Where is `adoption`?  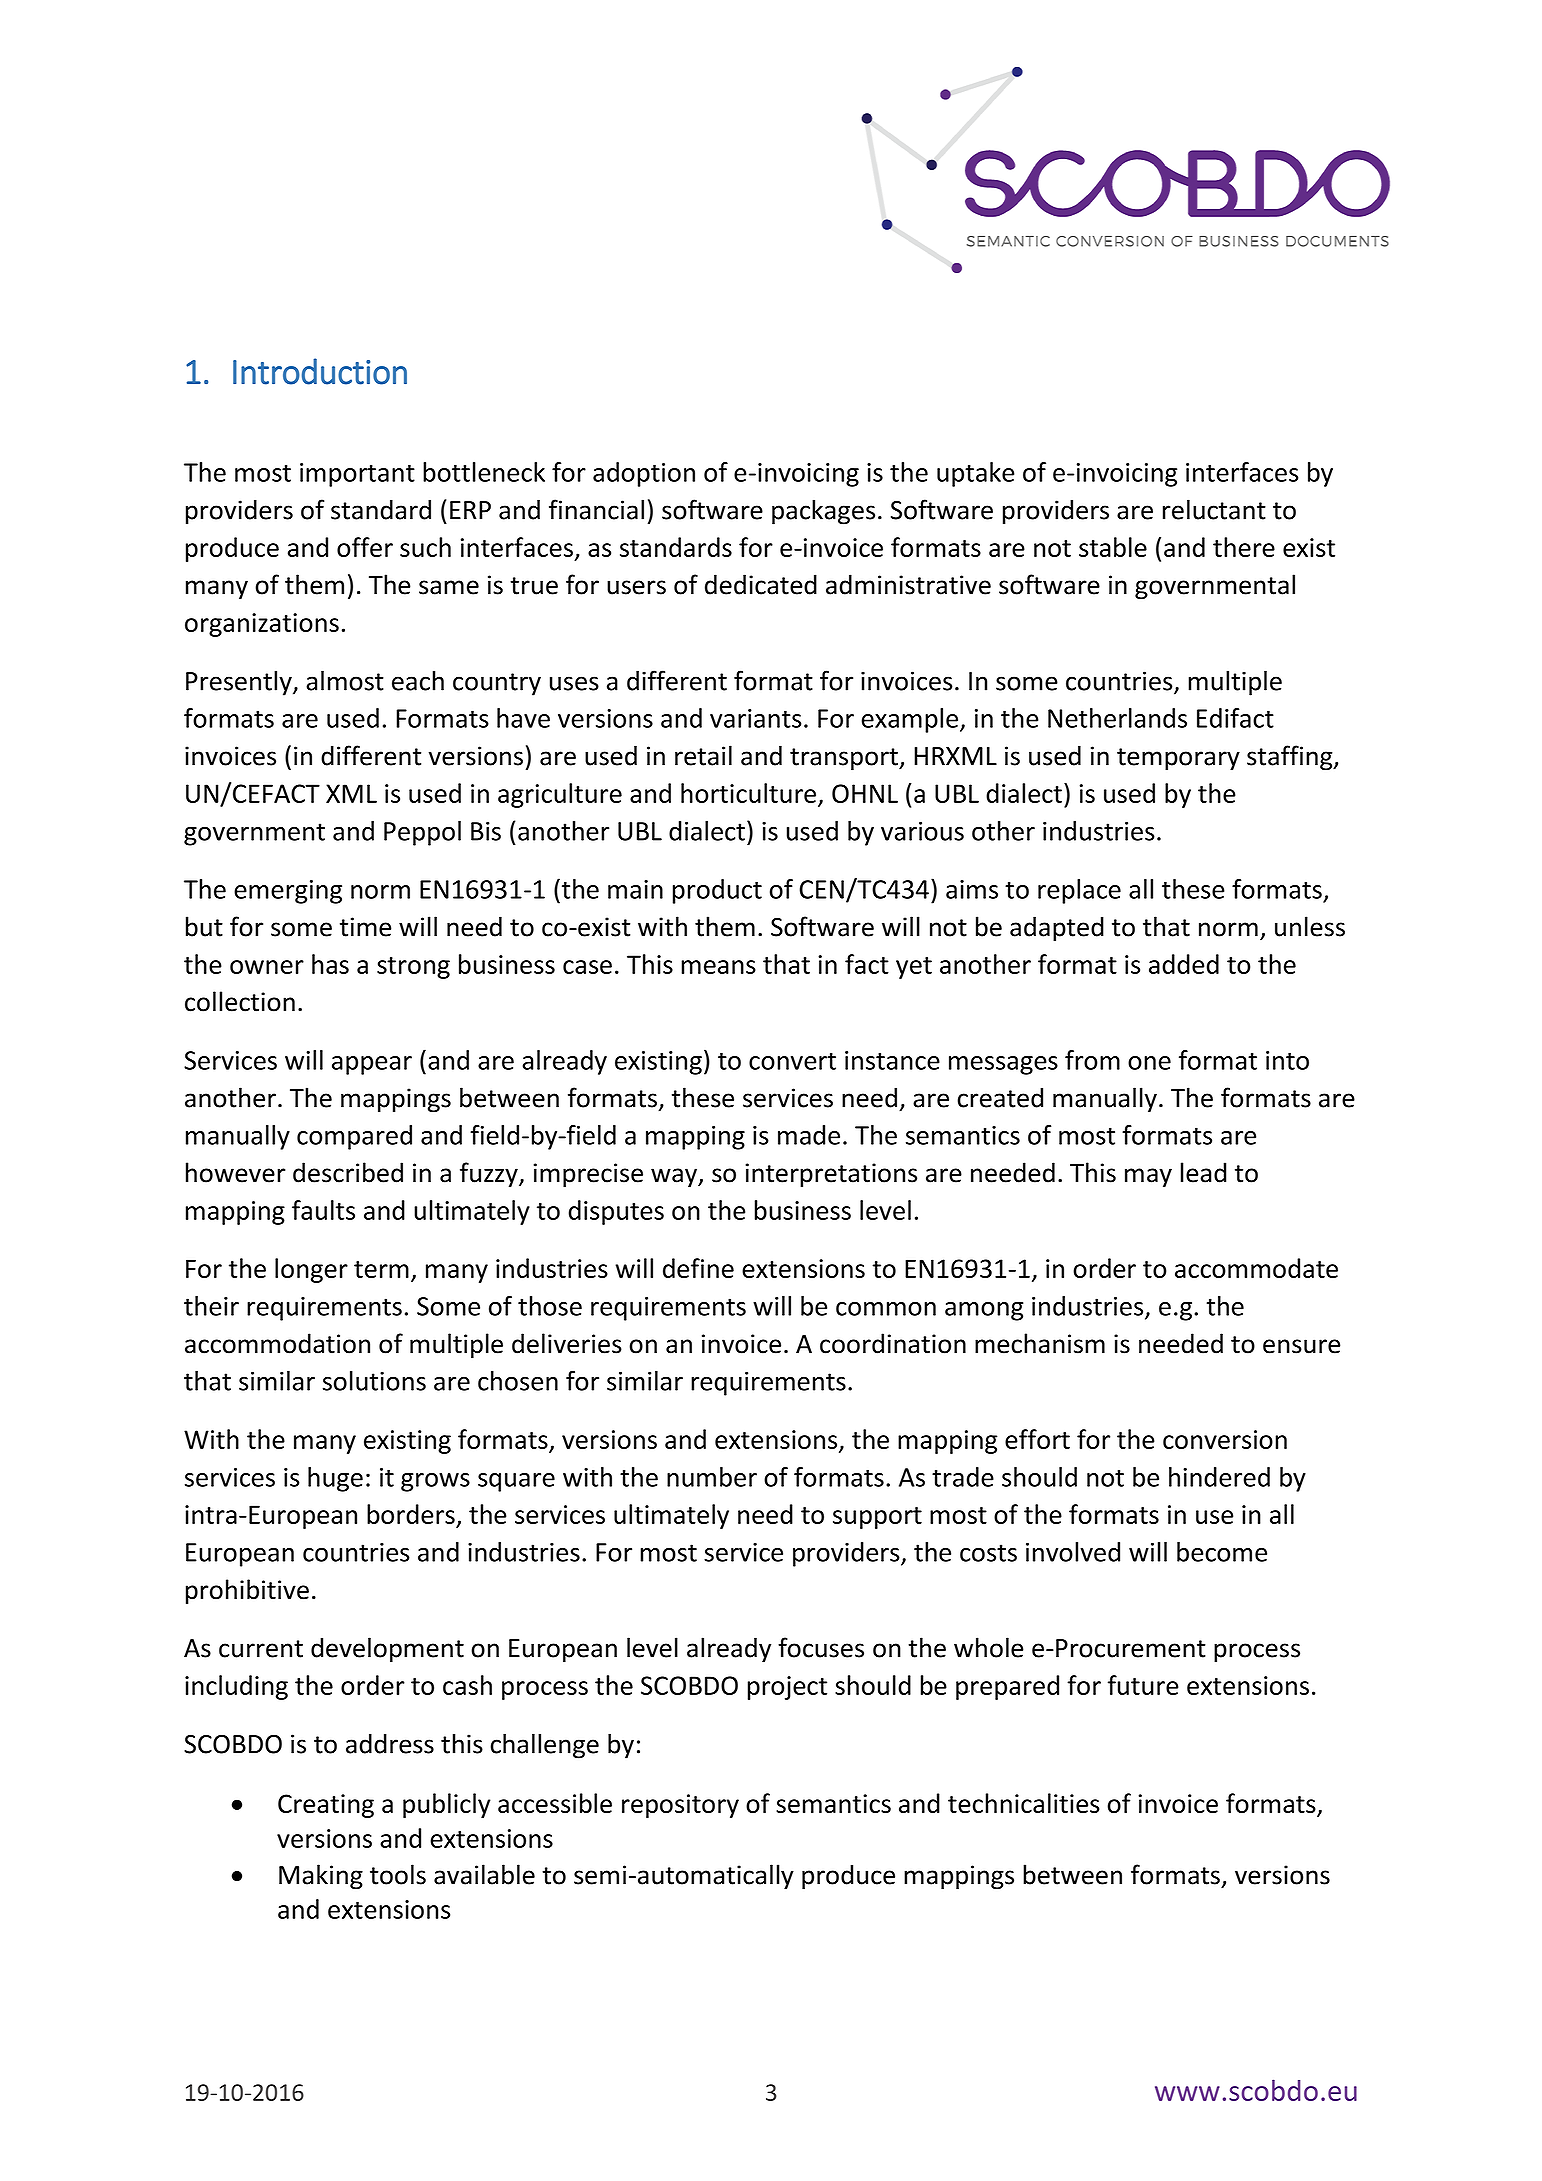 adoption is located at coordinates (644, 474).
